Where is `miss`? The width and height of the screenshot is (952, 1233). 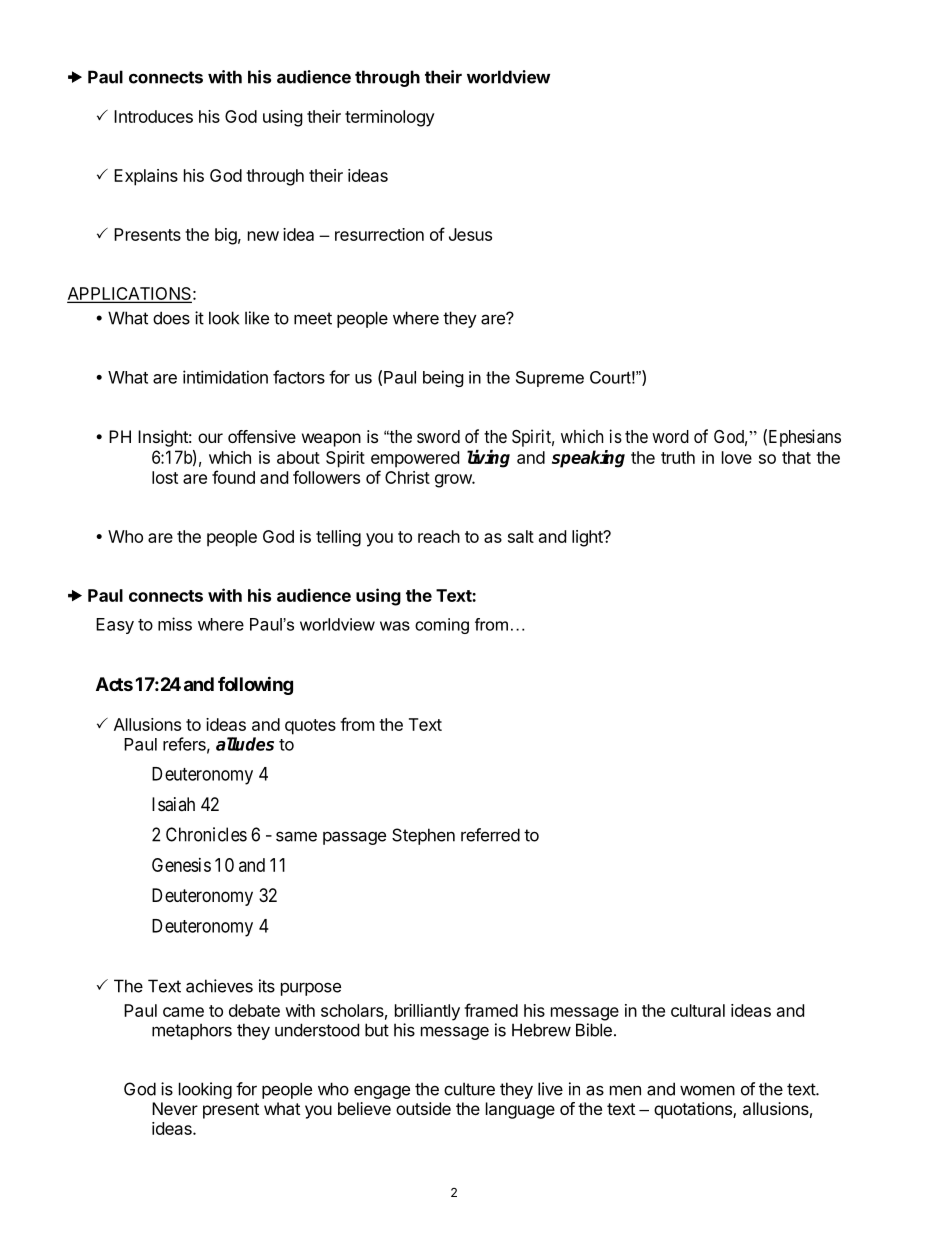 miss is located at coordinates (175, 624).
